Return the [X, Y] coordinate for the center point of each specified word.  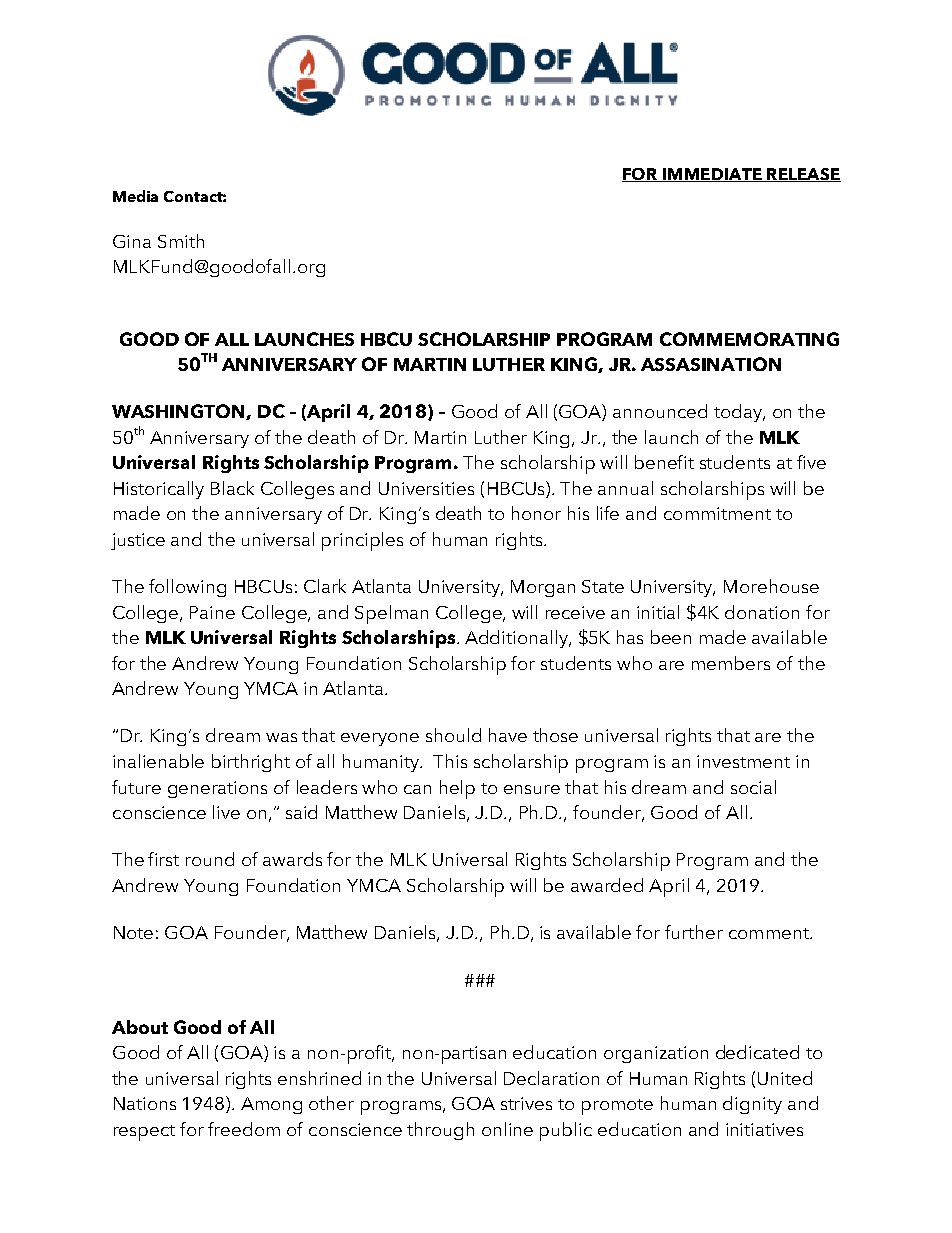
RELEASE [803, 175]
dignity [752, 1105]
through [440, 1131]
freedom [244, 1129]
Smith [181, 241]
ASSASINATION [711, 364]
